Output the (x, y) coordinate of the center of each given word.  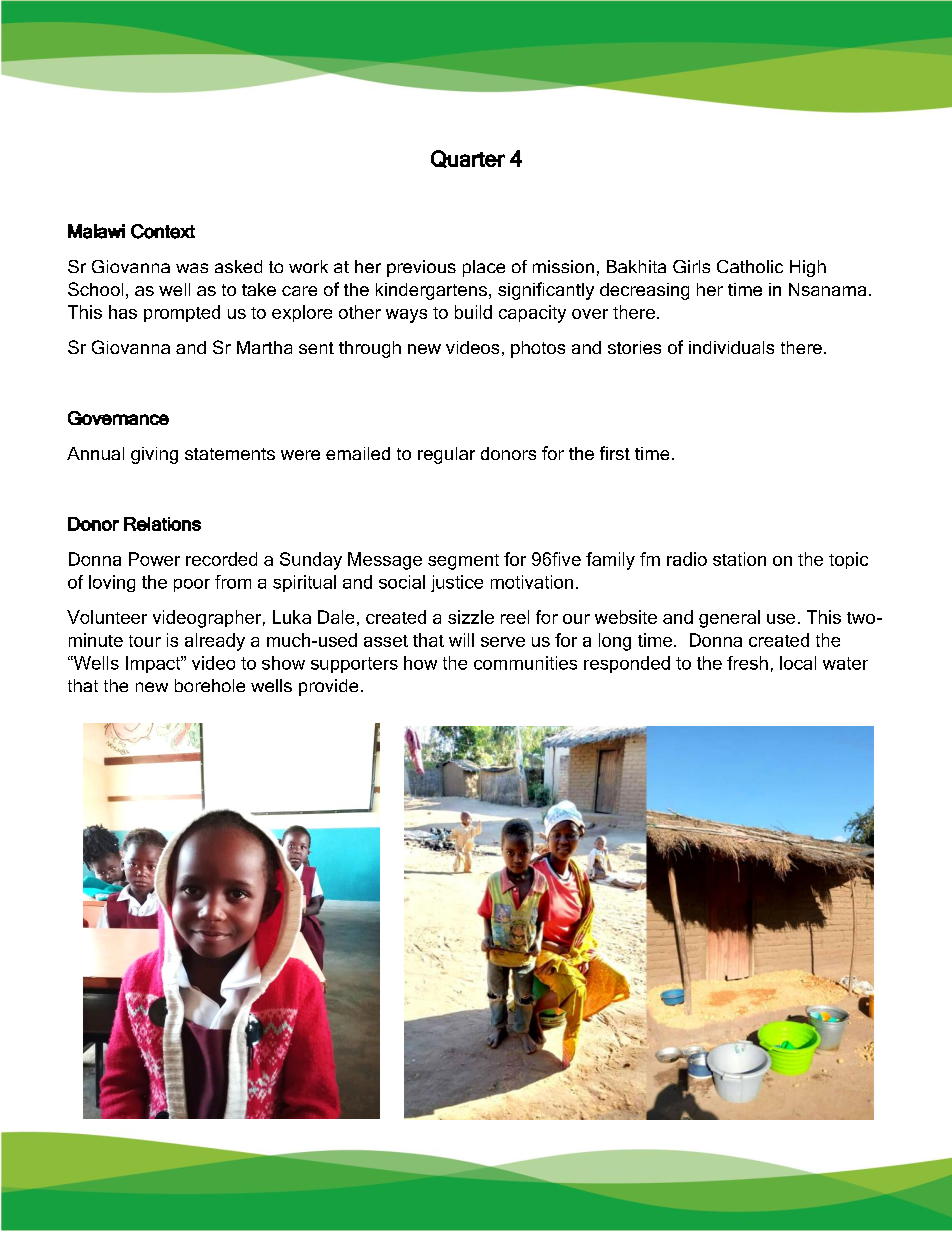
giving (154, 455)
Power (154, 559)
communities (525, 663)
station (739, 559)
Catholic (750, 266)
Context (163, 231)
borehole (210, 685)
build (473, 312)
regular (446, 455)
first (615, 453)
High (808, 268)
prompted (182, 313)
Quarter (468, 159)
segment (463, 562)
